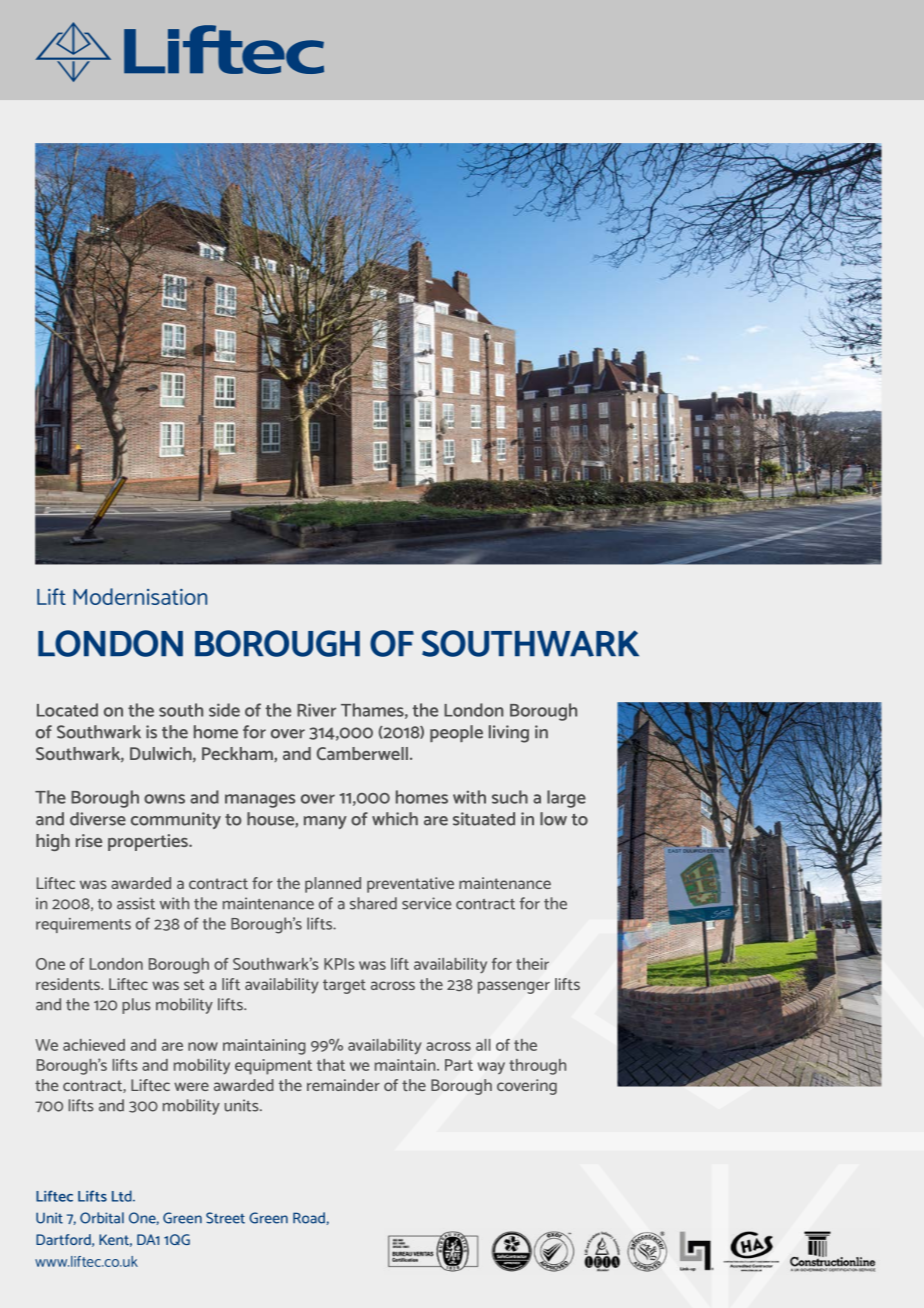 The width and height of the page is (924, 1308). I want to click on that, so click(331, 1065).
